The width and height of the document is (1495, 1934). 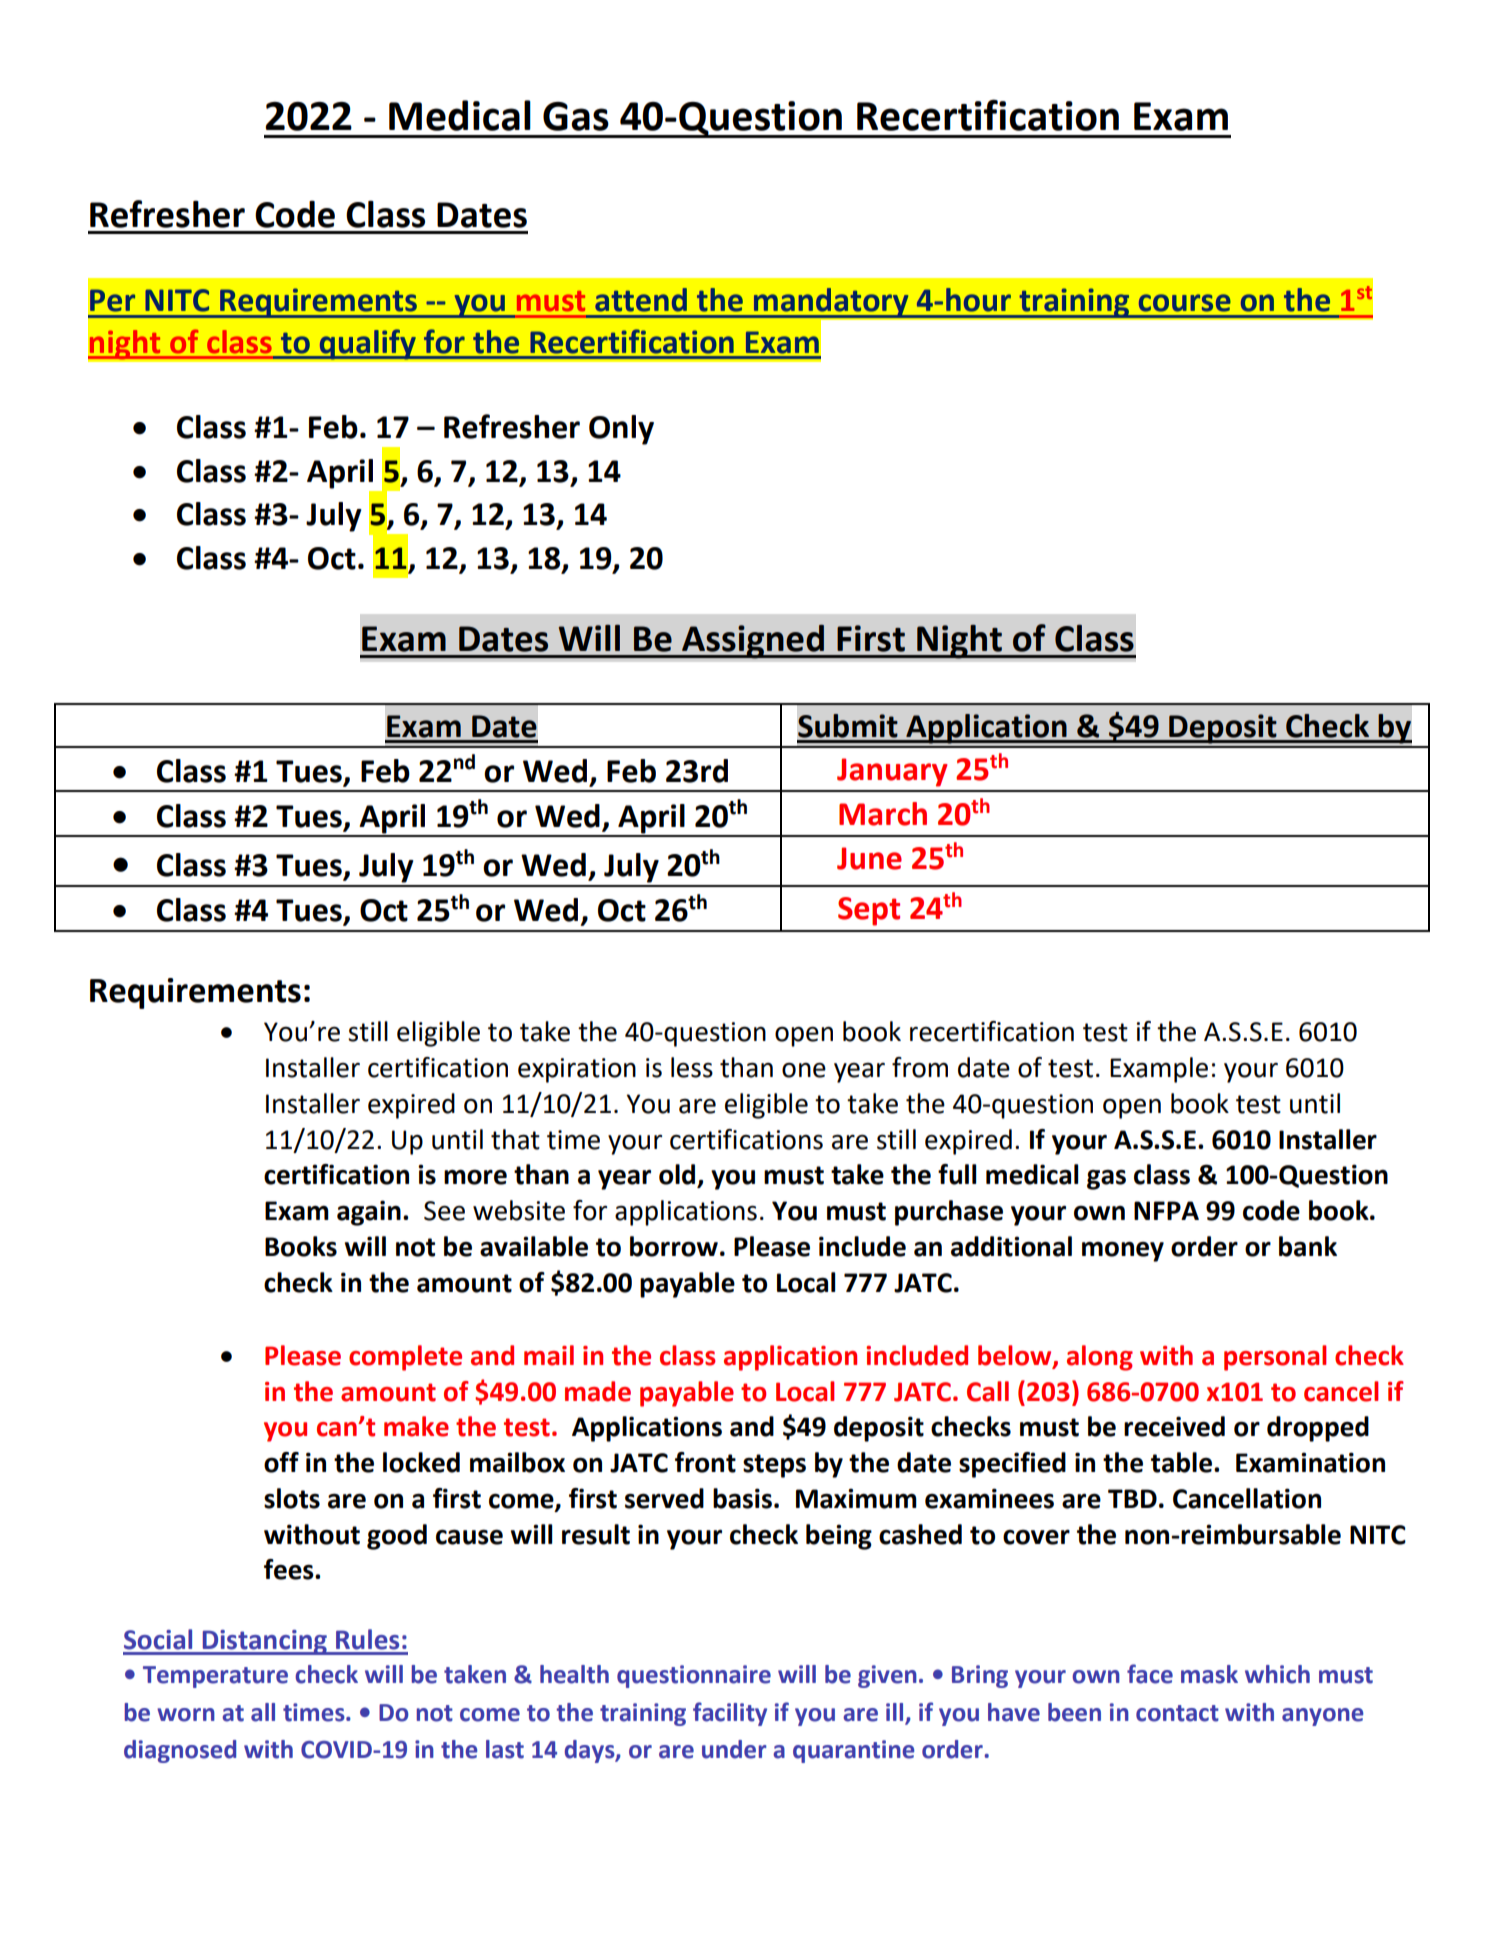 What do you see at coordinates (367, 344) in the document?
I see `qualify` at bounding box center [367, 344].
